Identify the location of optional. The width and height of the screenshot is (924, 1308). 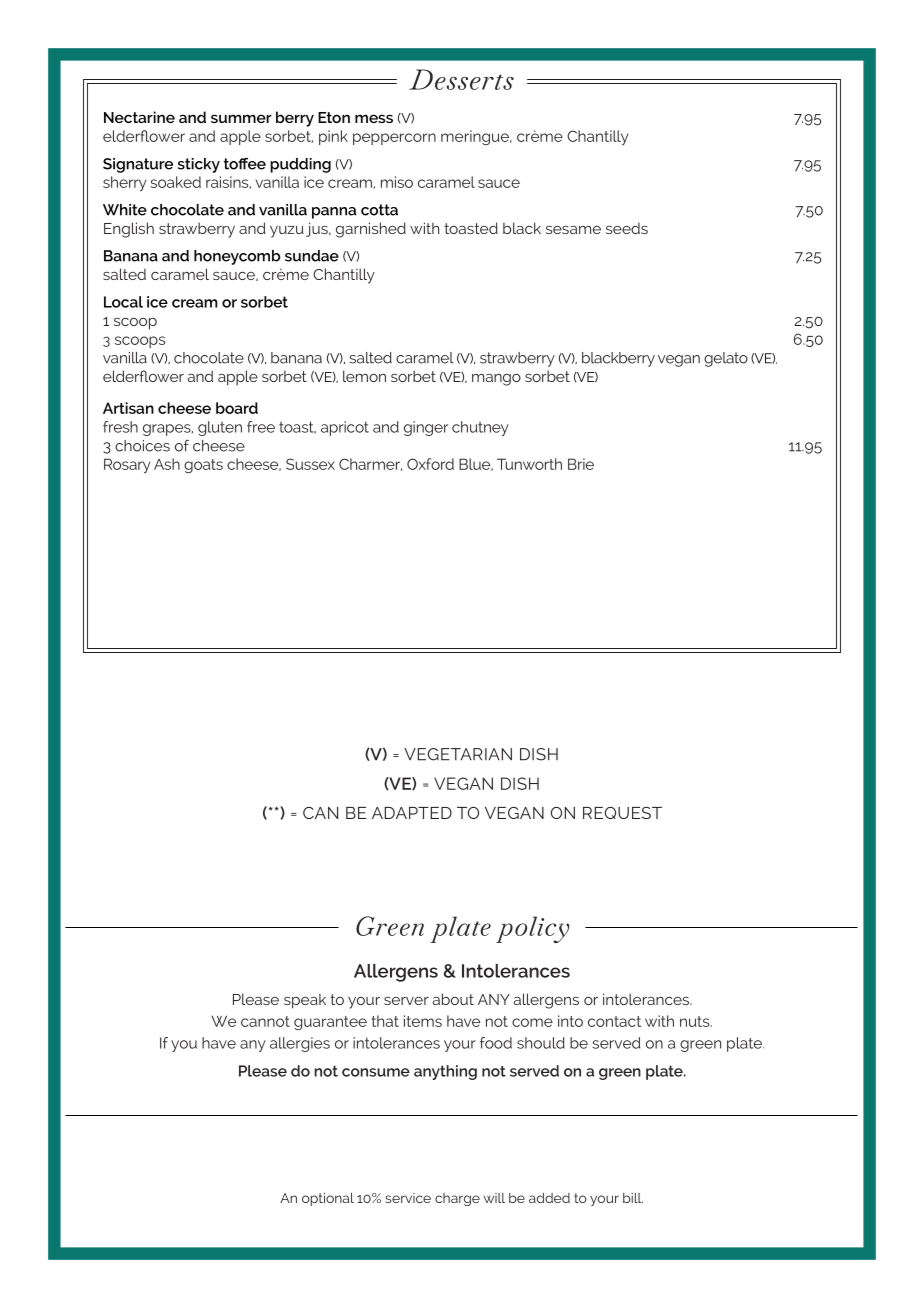
(328, 1199).
